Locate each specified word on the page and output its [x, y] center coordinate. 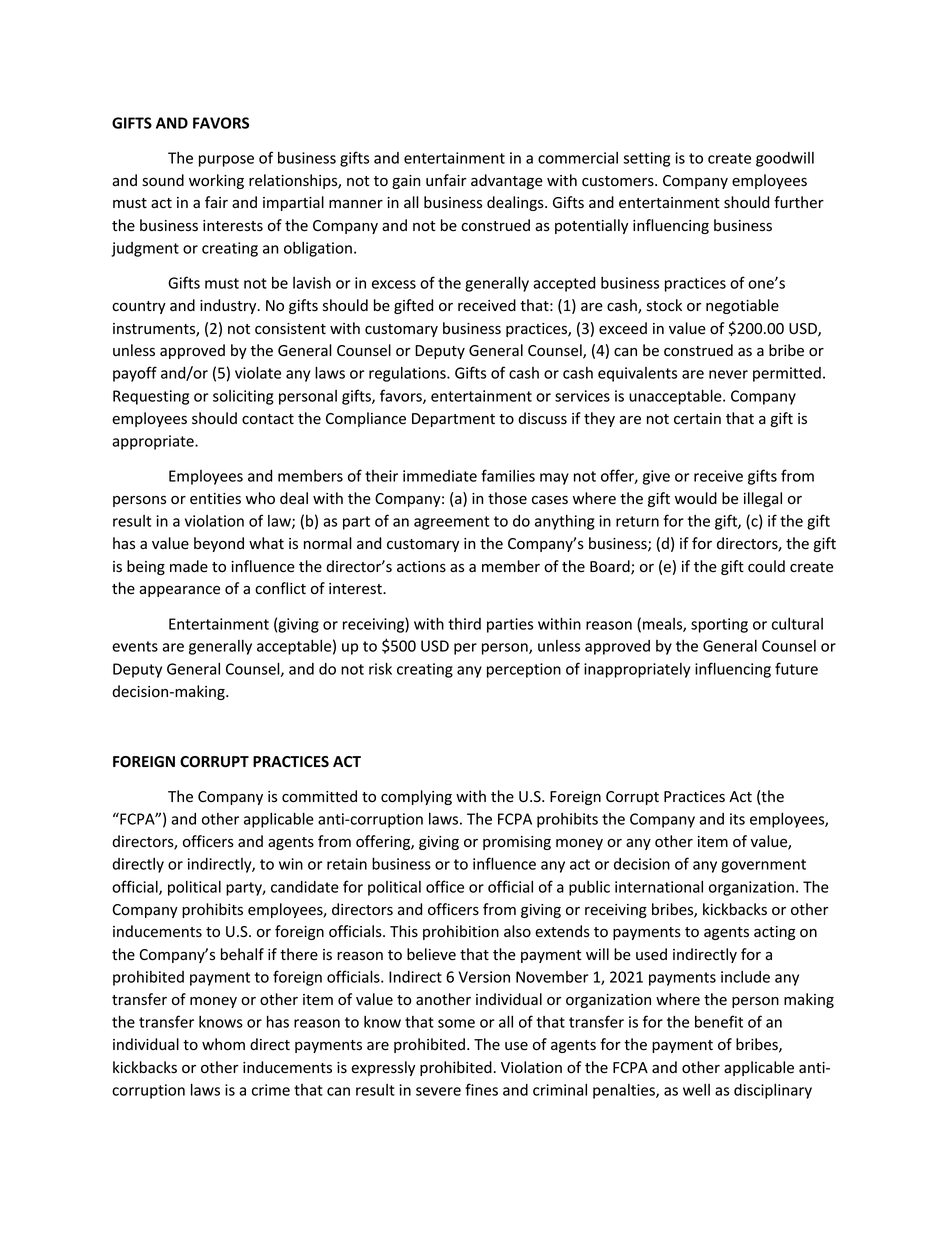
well [696, 1090]
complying [416, 797]
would [696, 498]
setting [646, 159]
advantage [507, 181]
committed [319, 796]
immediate [440, 476]
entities [215, 498]
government [763, 866]
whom [223, 1044]
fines [481, 1089]
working [216, 181]
